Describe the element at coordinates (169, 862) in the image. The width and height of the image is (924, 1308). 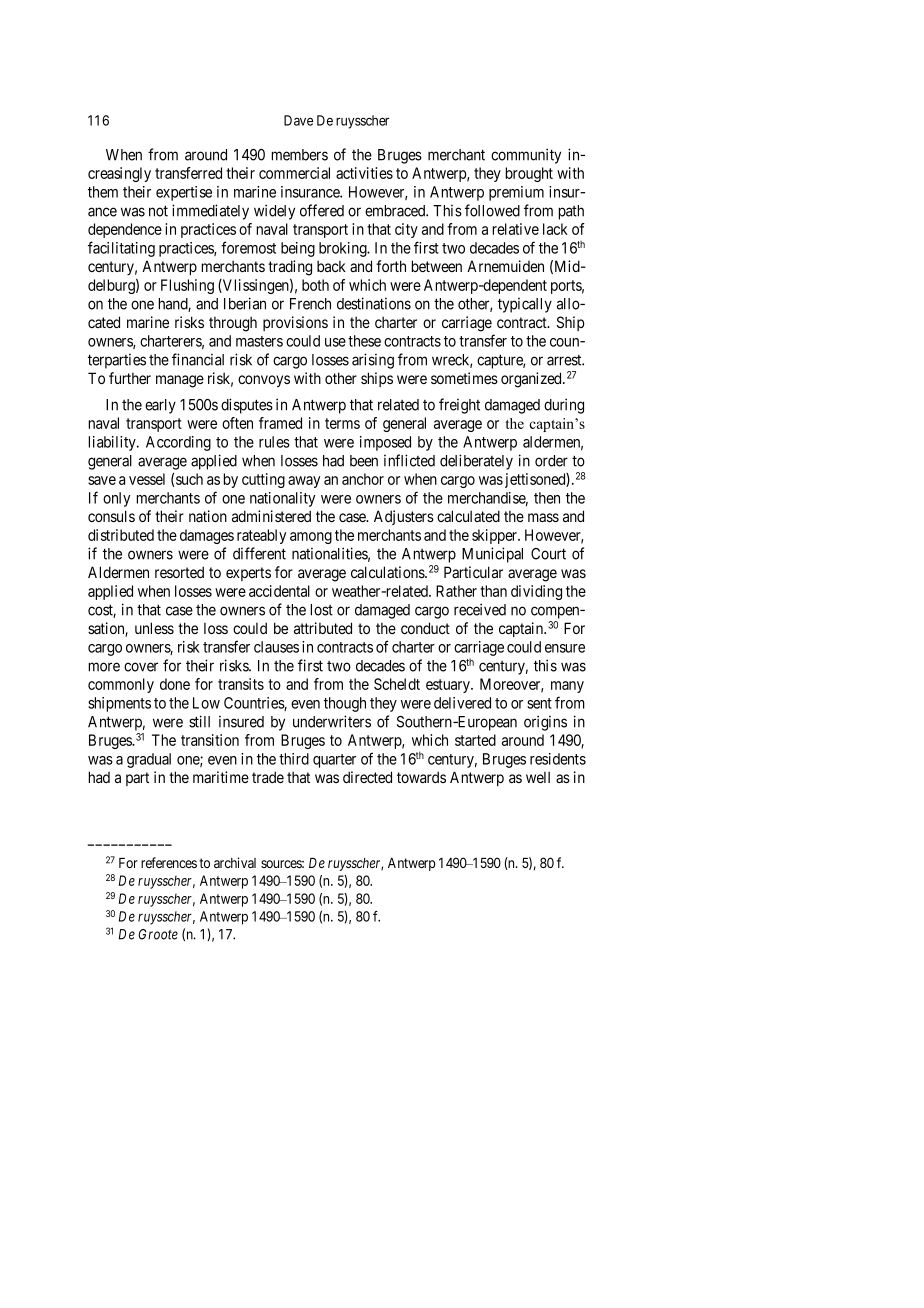
I see `references` at that location.
